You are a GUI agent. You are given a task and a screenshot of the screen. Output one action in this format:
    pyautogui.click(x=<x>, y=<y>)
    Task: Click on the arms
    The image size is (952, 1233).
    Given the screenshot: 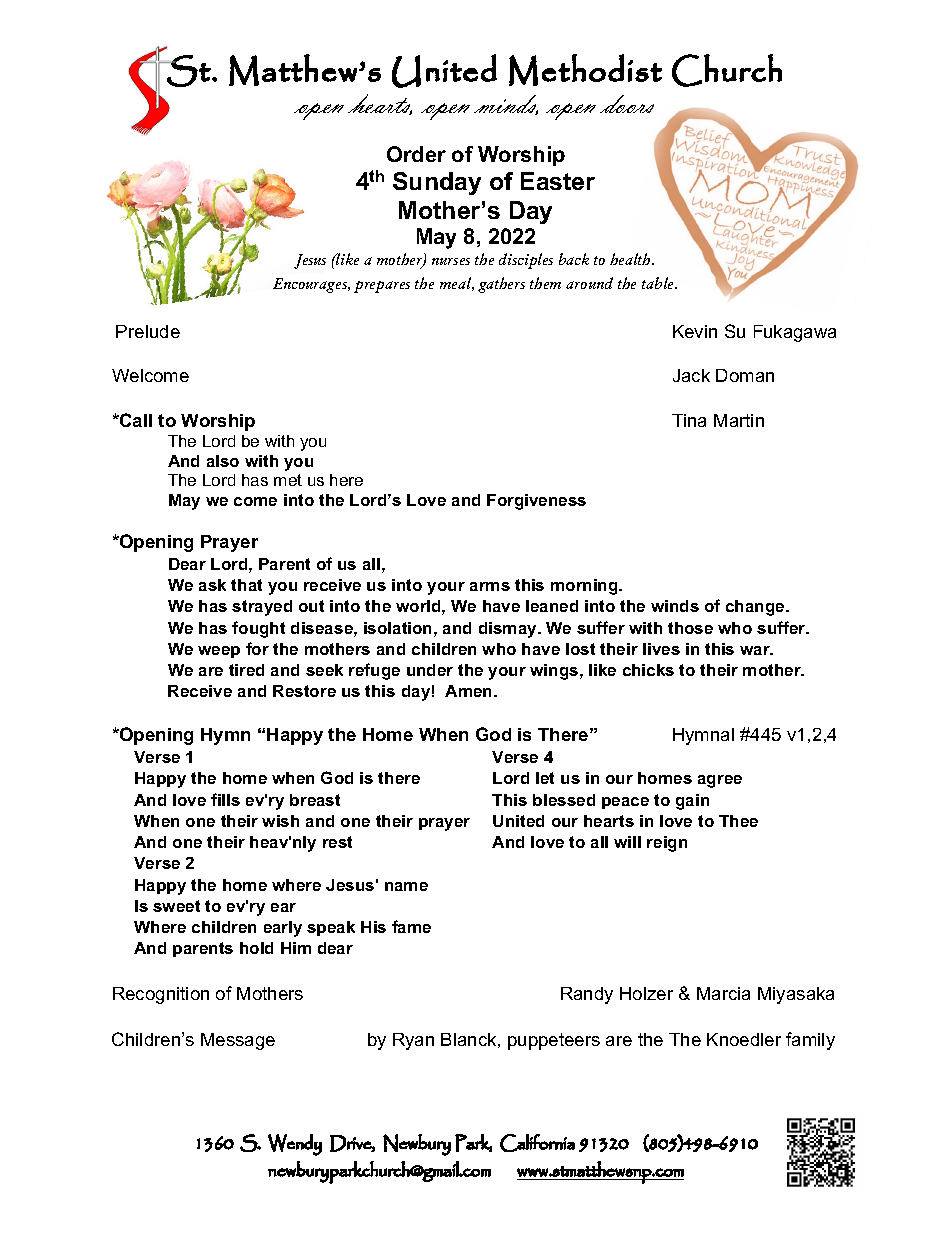 What is the action you would take?
    pyautogui.click(x=490, y=586)
